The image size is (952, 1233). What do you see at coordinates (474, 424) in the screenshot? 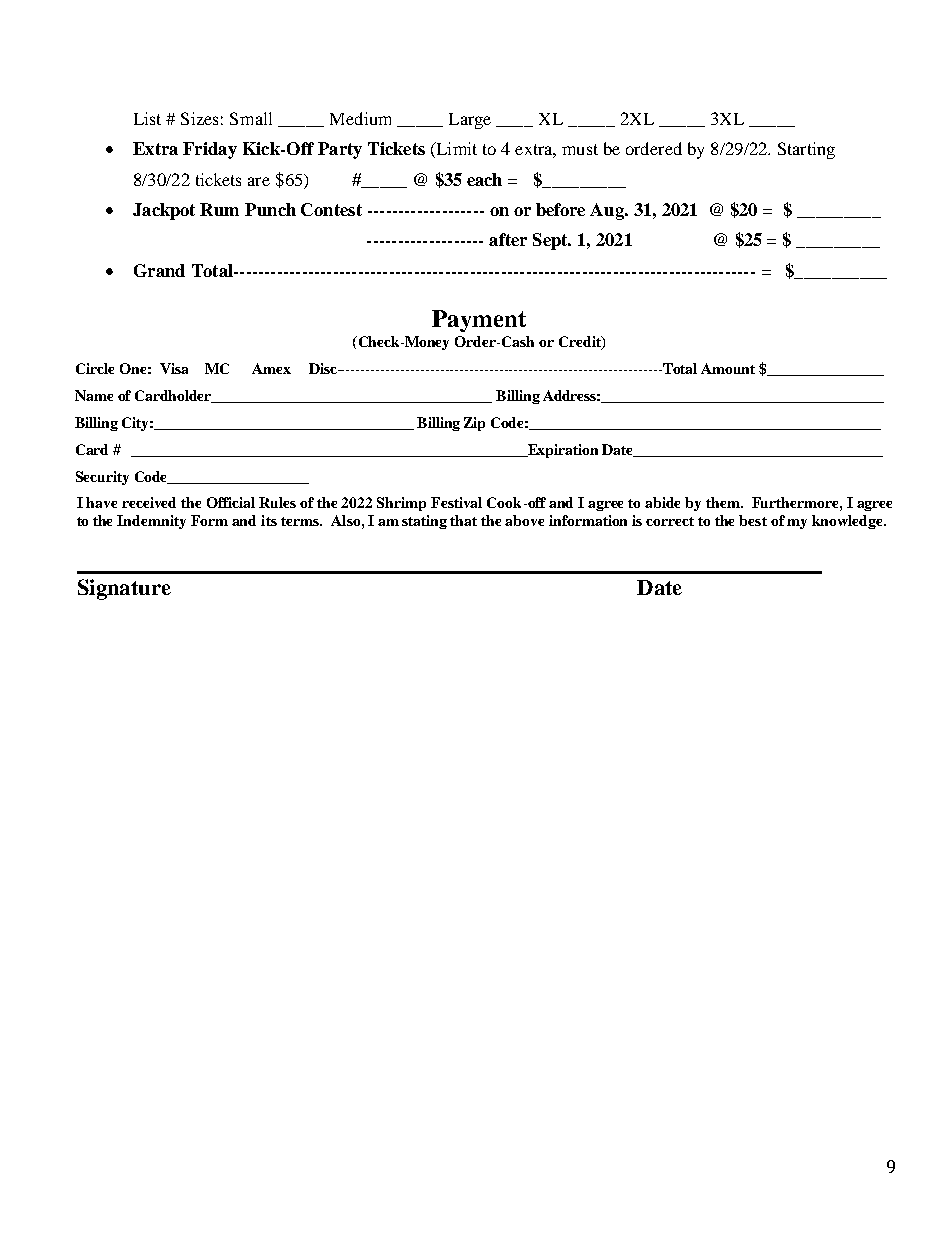
I see `Zip` at bounding box center [474, 424].
